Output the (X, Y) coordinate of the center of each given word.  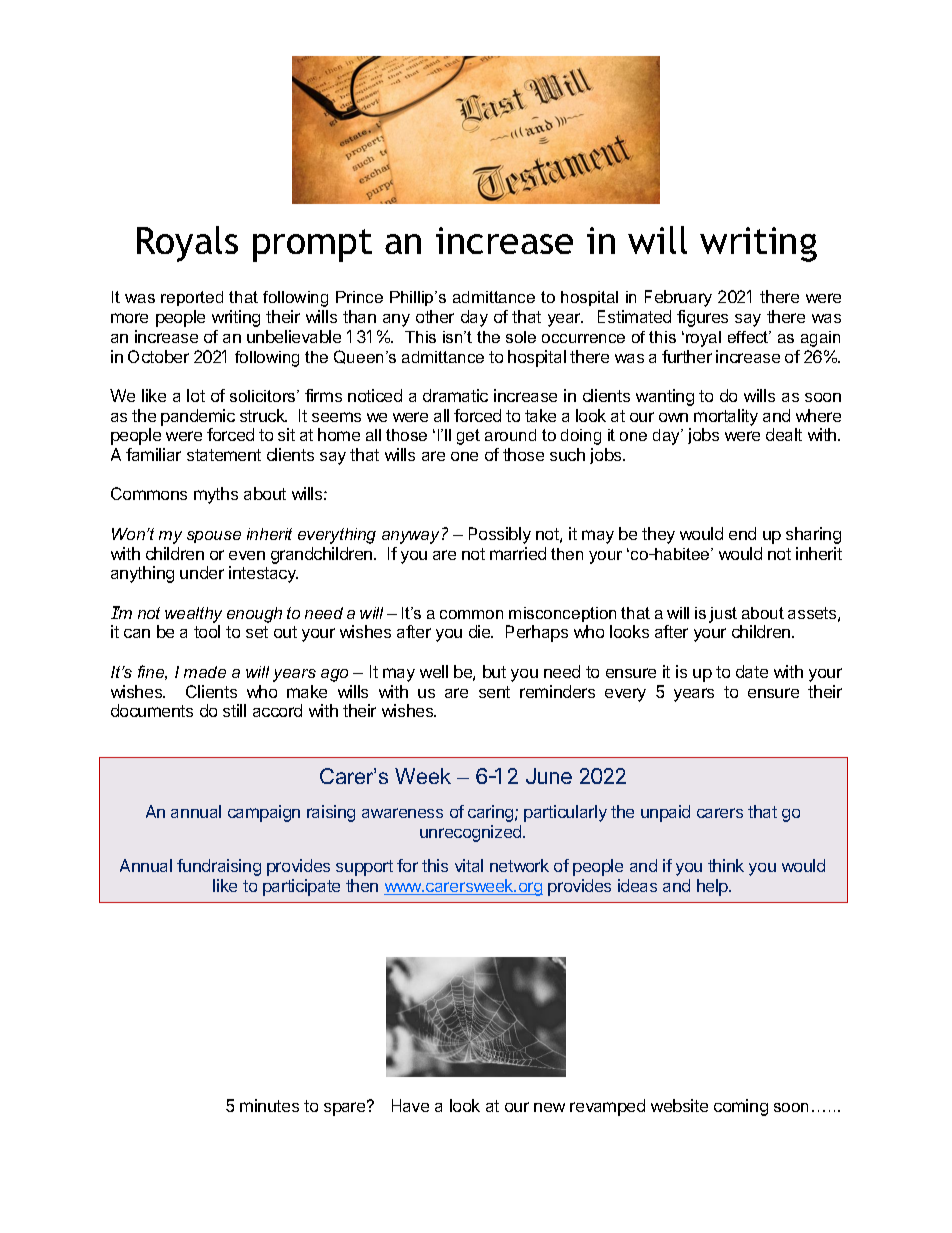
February (678, 298)
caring (492, 813)
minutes (269, 1105)
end (742, 533)
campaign (264, 813)
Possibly (500, 535)
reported (192, 298)
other (435, 316)
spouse (214, 537)
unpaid (665, 813)
